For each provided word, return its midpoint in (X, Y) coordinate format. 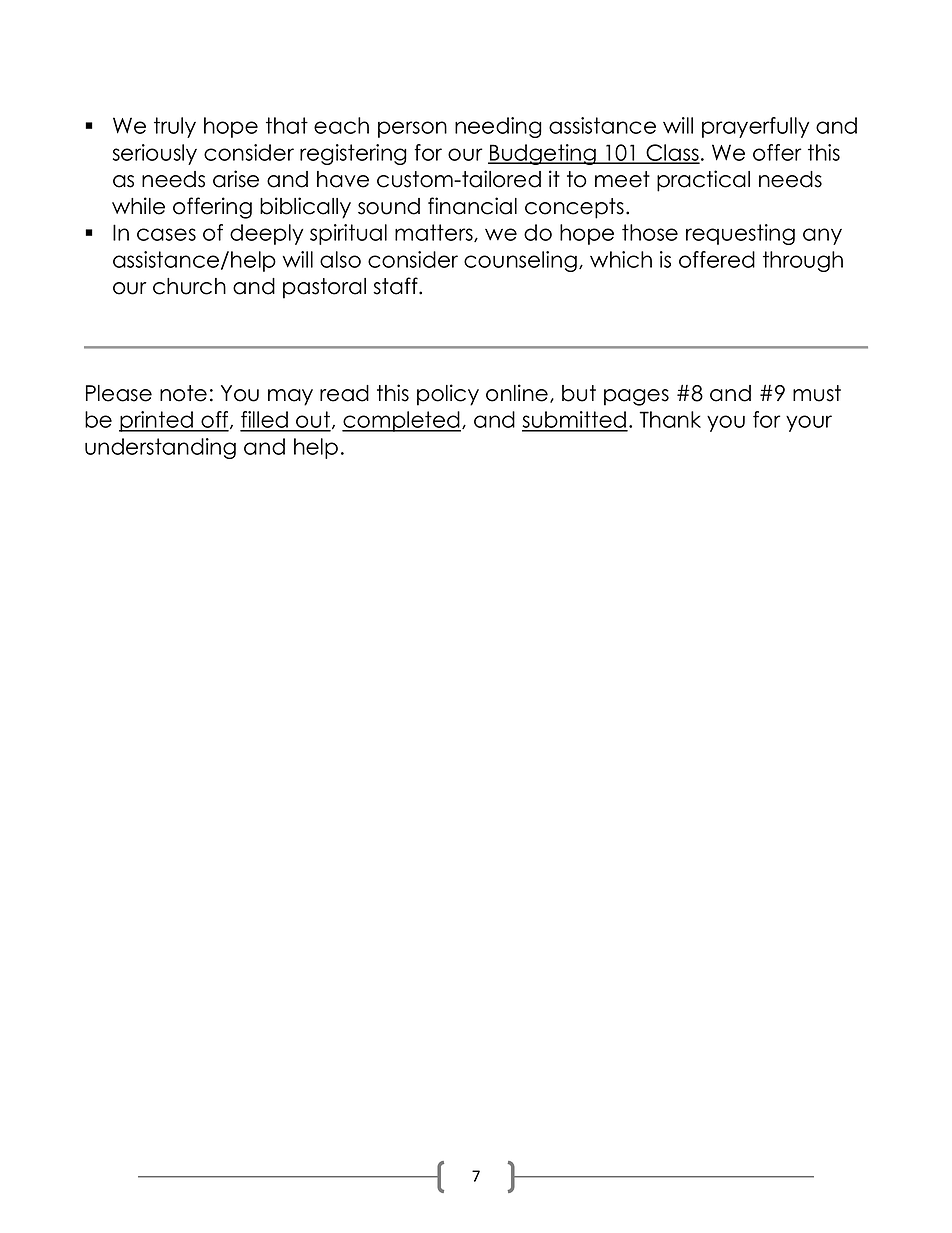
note (183, 393)
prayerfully (755, 127)
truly (175, 127)
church (189, 286)
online (517, 393)
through (803, 261)
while (138, 206)
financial (472, 206)
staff (396, 286)
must (817, 393)
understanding (160, 448)
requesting (740, 234)
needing (498, 127)
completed (401, 421)
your (809, 423)
